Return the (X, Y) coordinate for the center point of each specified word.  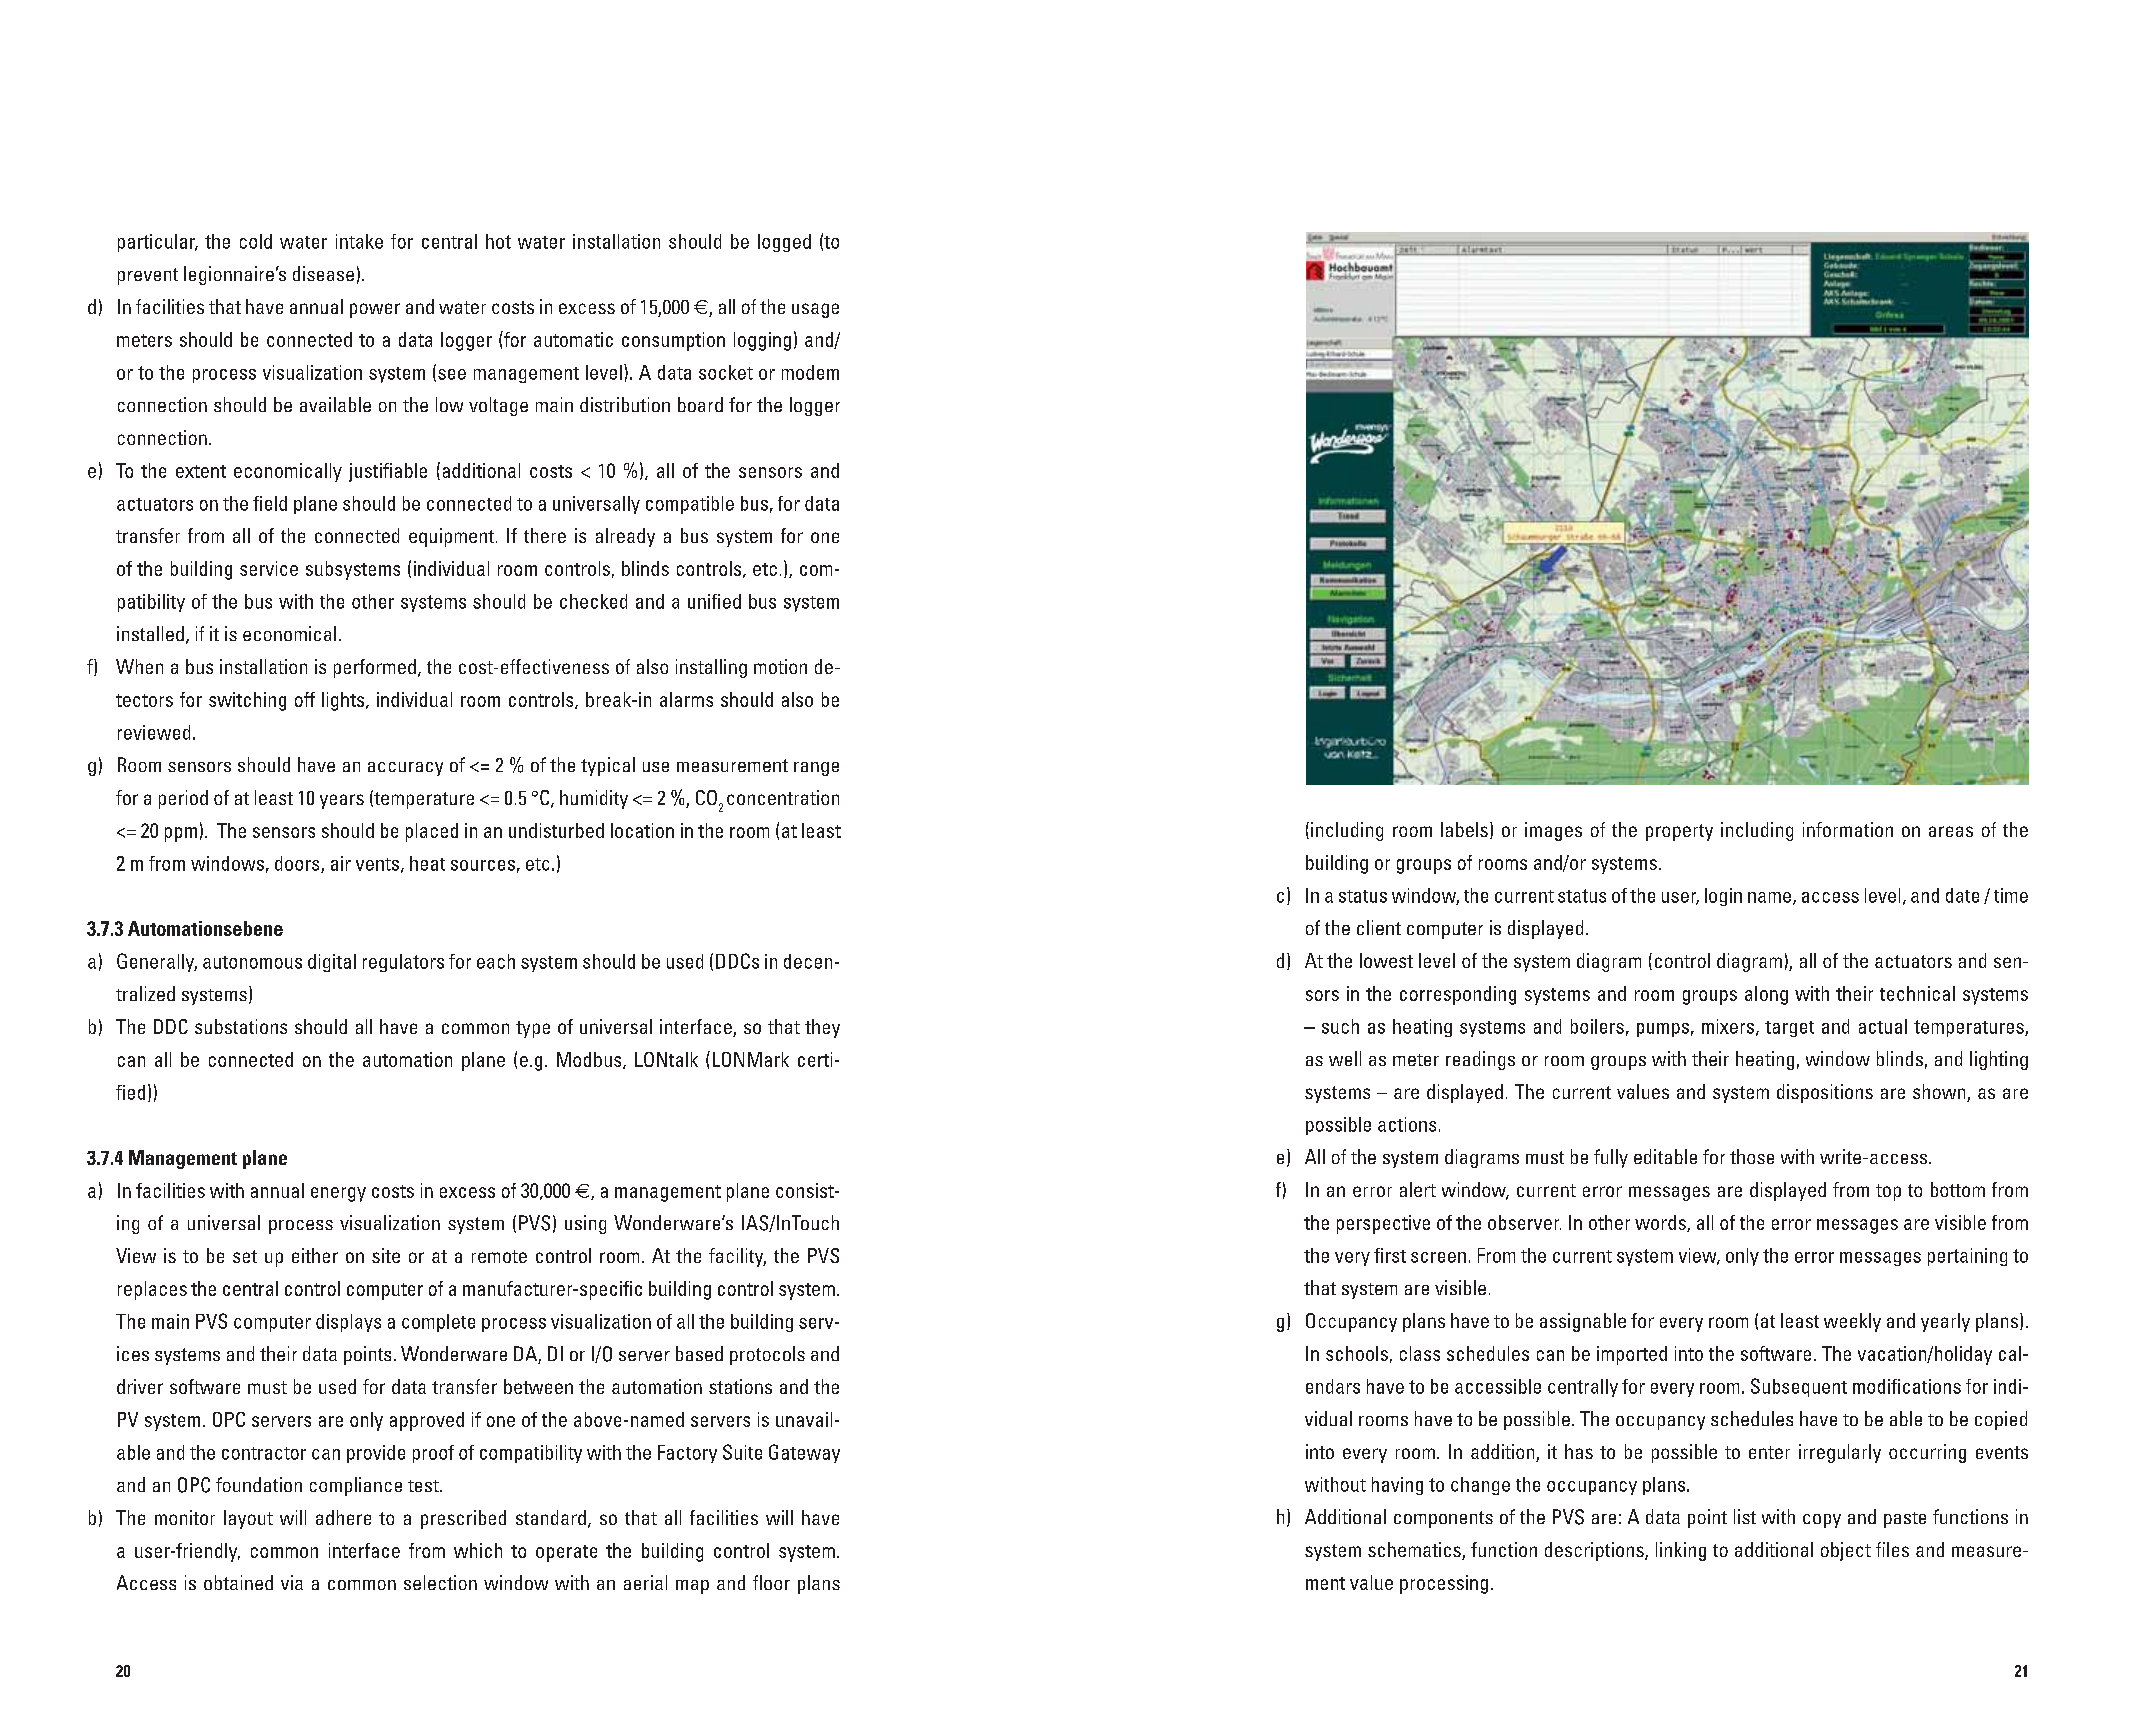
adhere (343, 1517)
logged (784, 243)
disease (323, 273)
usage (815, 310)
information (1848, 829)
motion (780, 666)
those (1752, 1156)
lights (344, 701)
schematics (1415, 1551)
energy (338, 1194)
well (1345, 1058)
